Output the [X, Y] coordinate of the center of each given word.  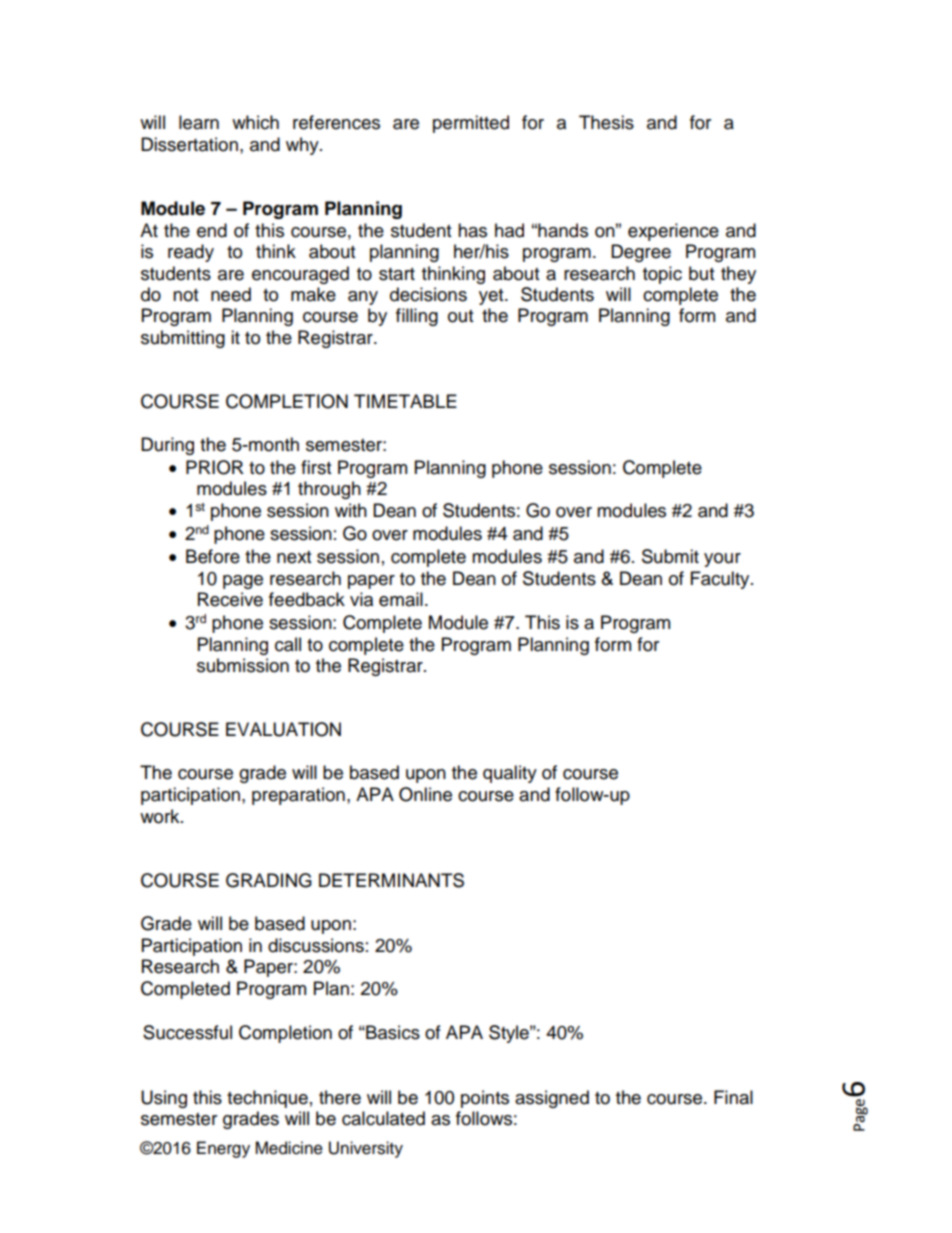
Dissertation [189, 144]
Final [733, 1097]
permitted [471, 124]
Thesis [606, 122]
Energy [223, 1149]
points [485, 1099]
